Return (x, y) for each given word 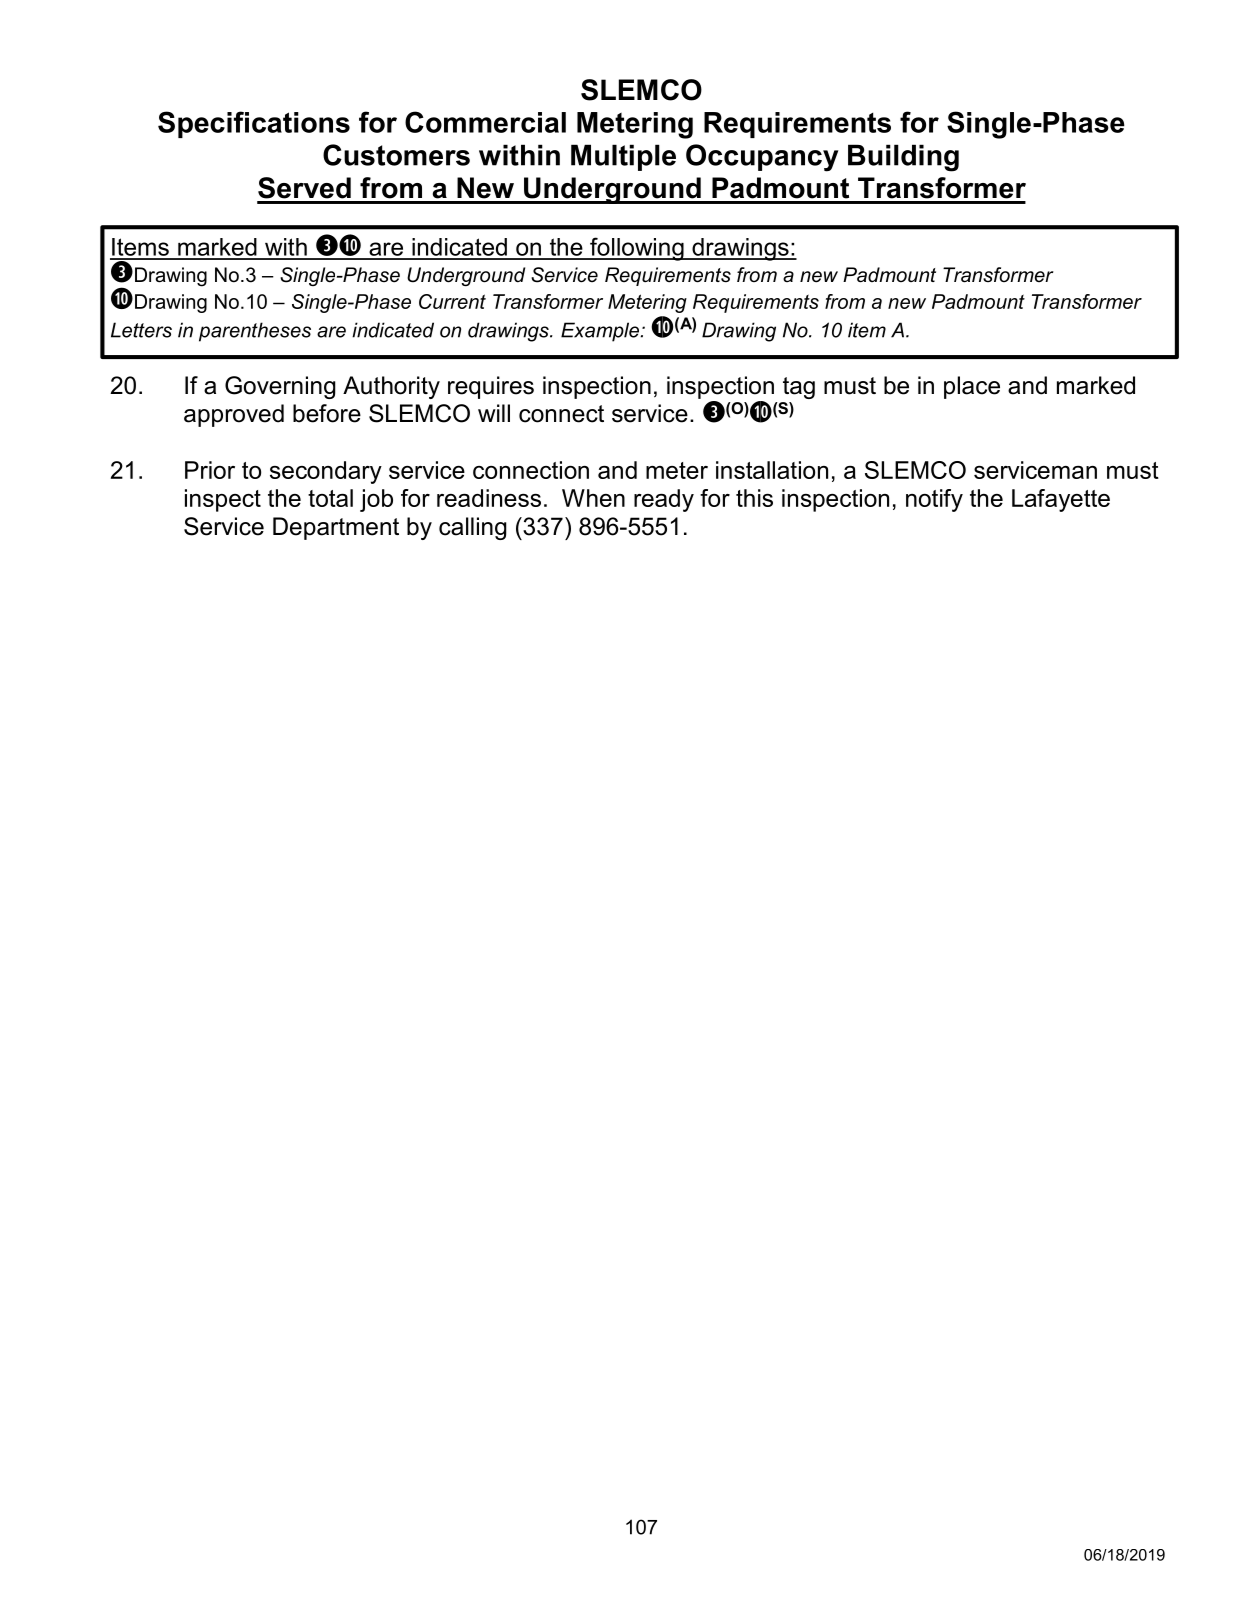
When (593, 498)
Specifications (254, 124)
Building (903, 158)
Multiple (623, 157)
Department (336, 528)
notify (934, 500)
